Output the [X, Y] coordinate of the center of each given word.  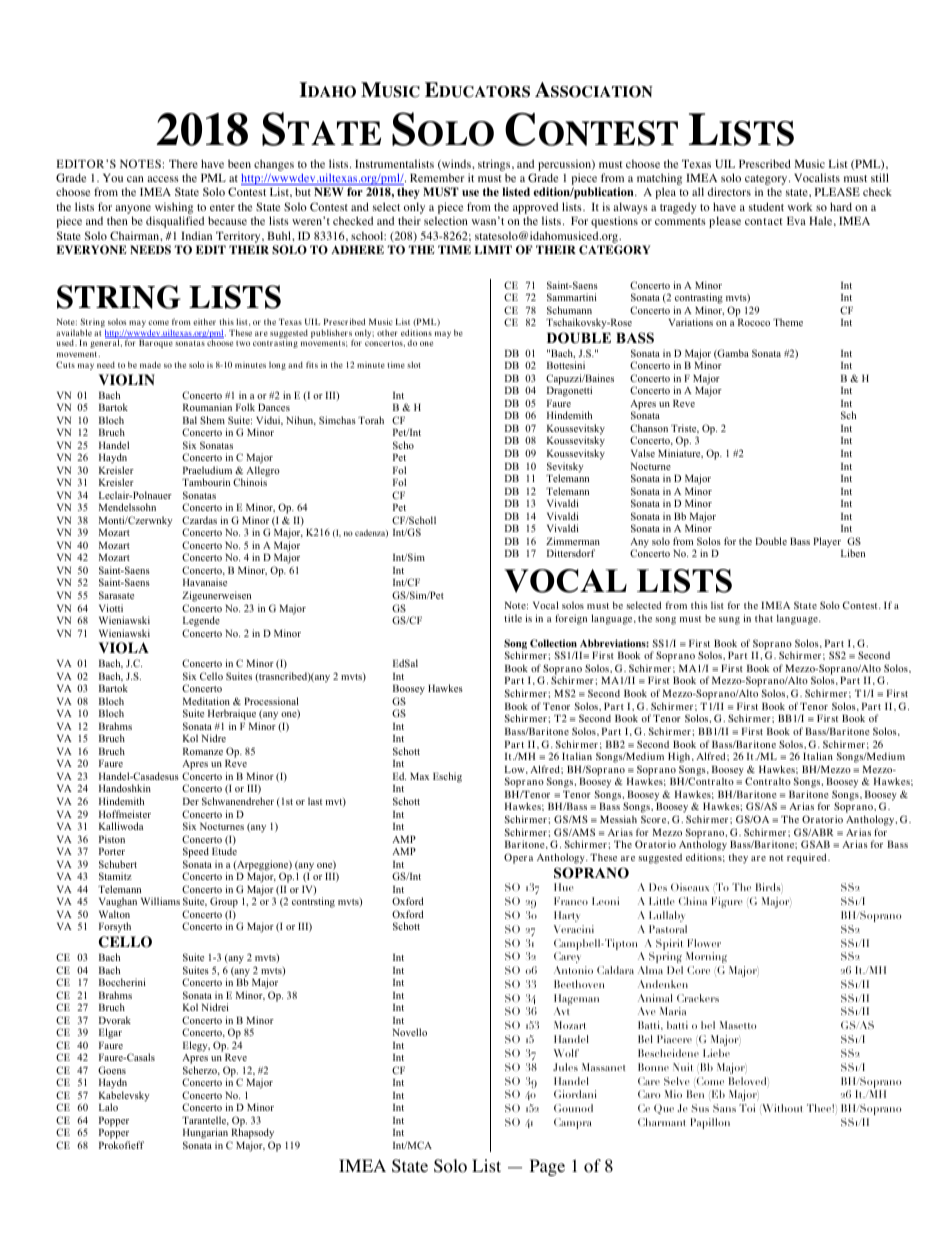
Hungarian [206, 1135]
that [764, 618]
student [766, 206]
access [163, 179]
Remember [437, 178]
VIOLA [124, 648]
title [513, 618]
